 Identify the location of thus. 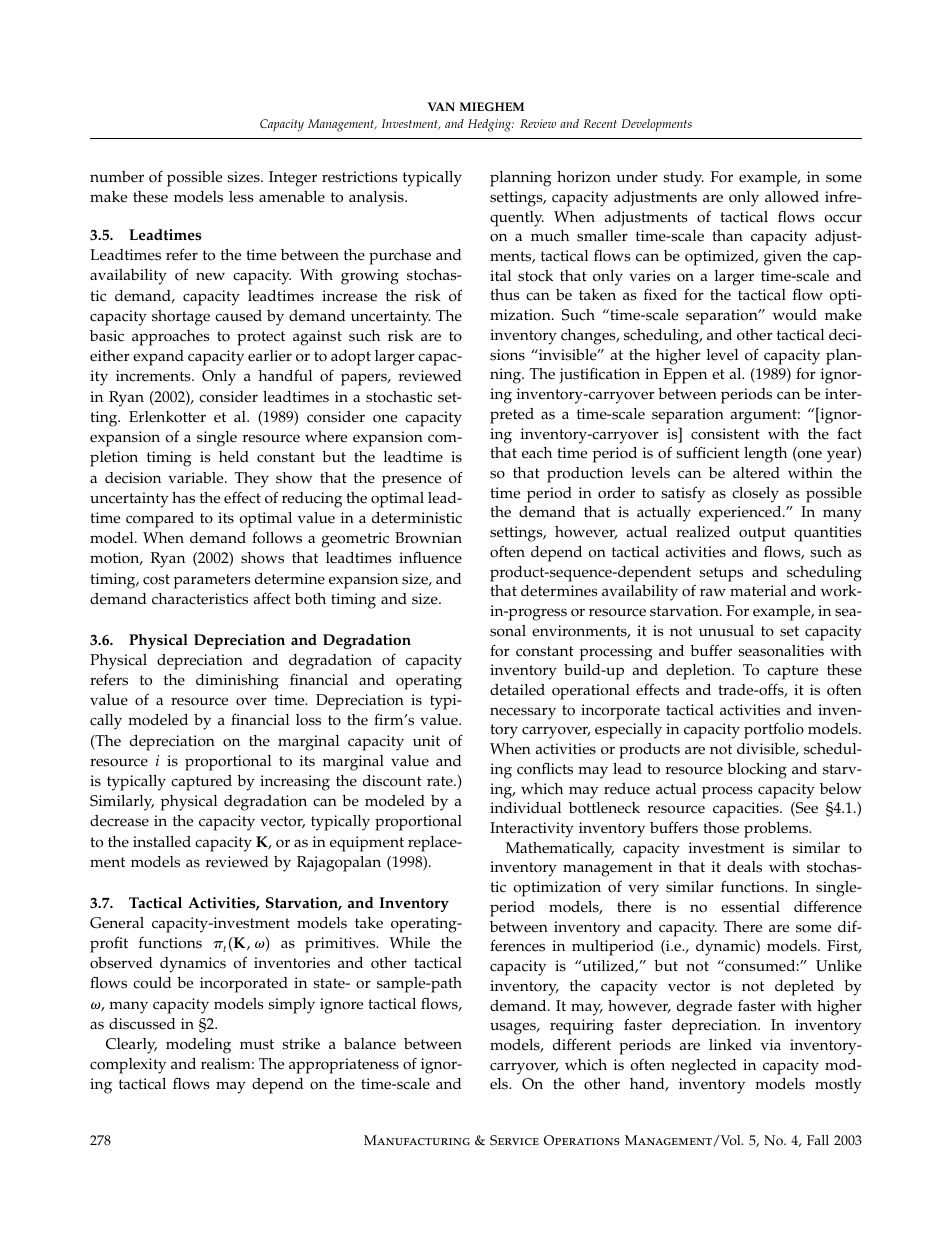
(505, 295).
